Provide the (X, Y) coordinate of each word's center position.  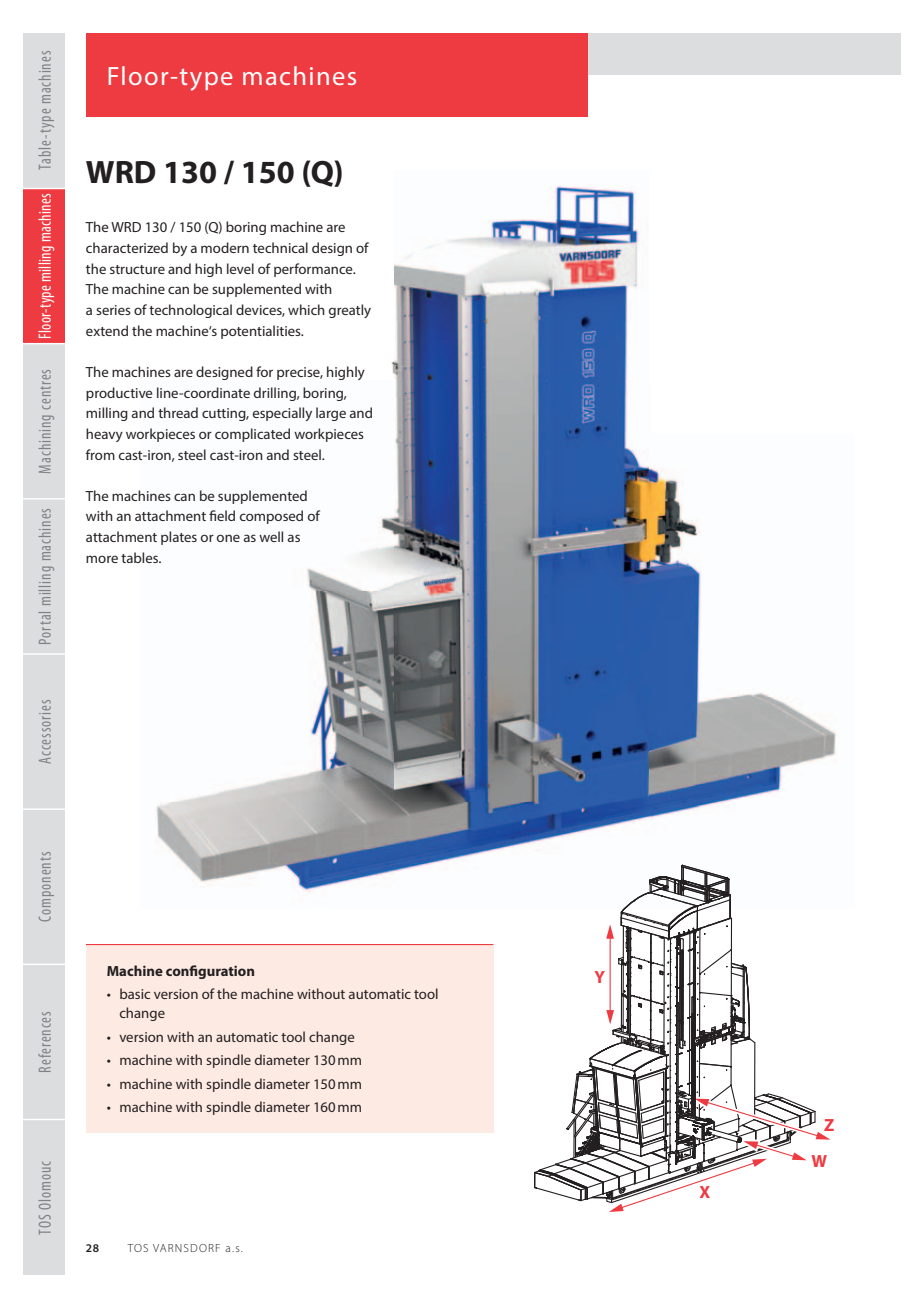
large (331, 414)
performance (314, 270)
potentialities (262, 332)
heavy (104, 435)
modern (225, 247)
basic (135, 993)
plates (179, 538)
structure (137, 269)
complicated (252, 435)
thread (178, 412)
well (271, 536)
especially (282, 414)
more (102, 559)
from (100, 454)
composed (271, 517)
